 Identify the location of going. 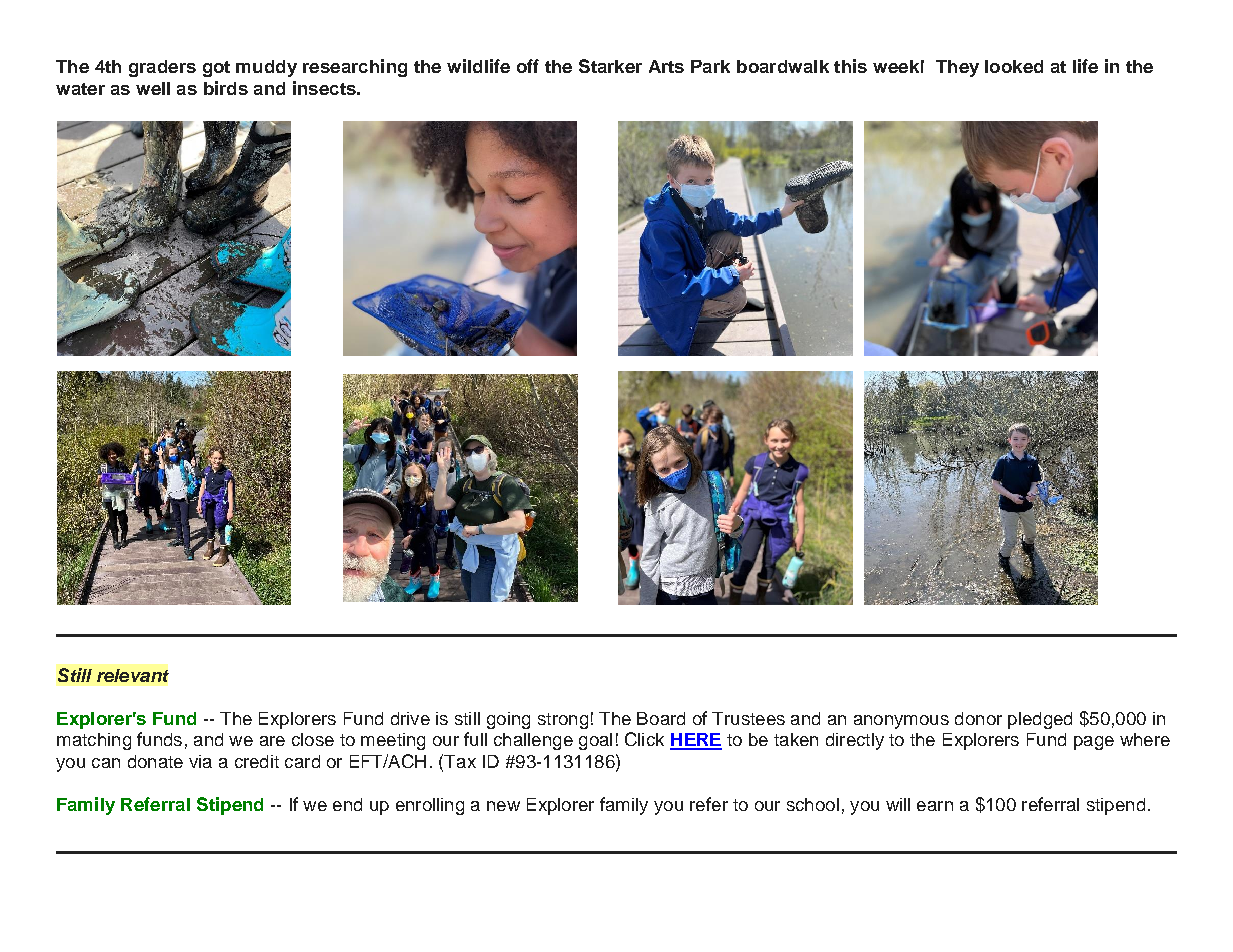
(508, 720).
